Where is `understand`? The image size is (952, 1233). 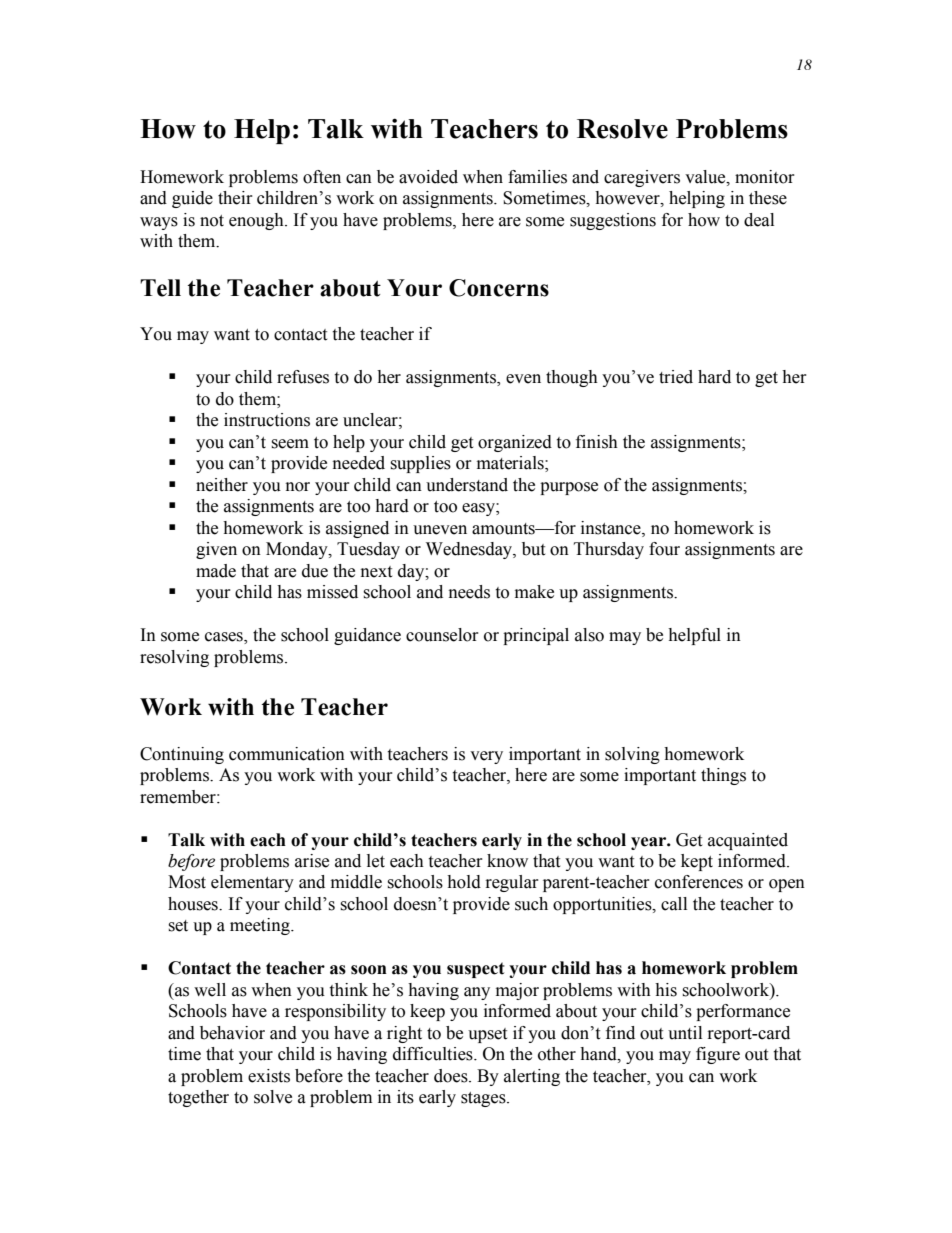 understand is located at coordinates (467, 485).
